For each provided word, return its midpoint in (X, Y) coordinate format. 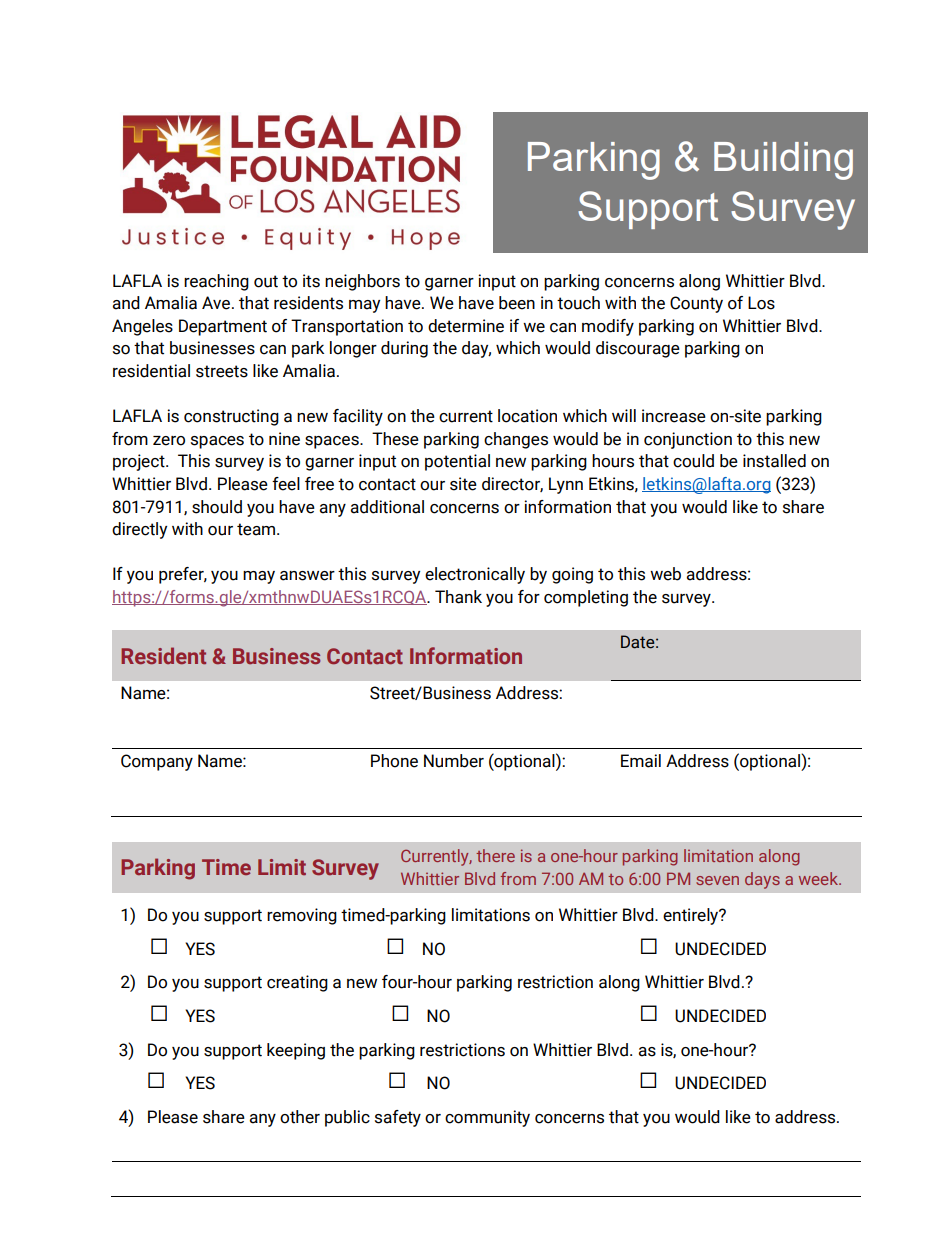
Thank (458, 597)
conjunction (688, 440)
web (665, 574)
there (495, 855)
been (517, 303)
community (487, 1118)
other (300, 1117)
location (527, 416)
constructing (231, 417)
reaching (216, 282)
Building (783, 161)
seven (717, 880)
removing (302, 916)
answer (307, 576)
